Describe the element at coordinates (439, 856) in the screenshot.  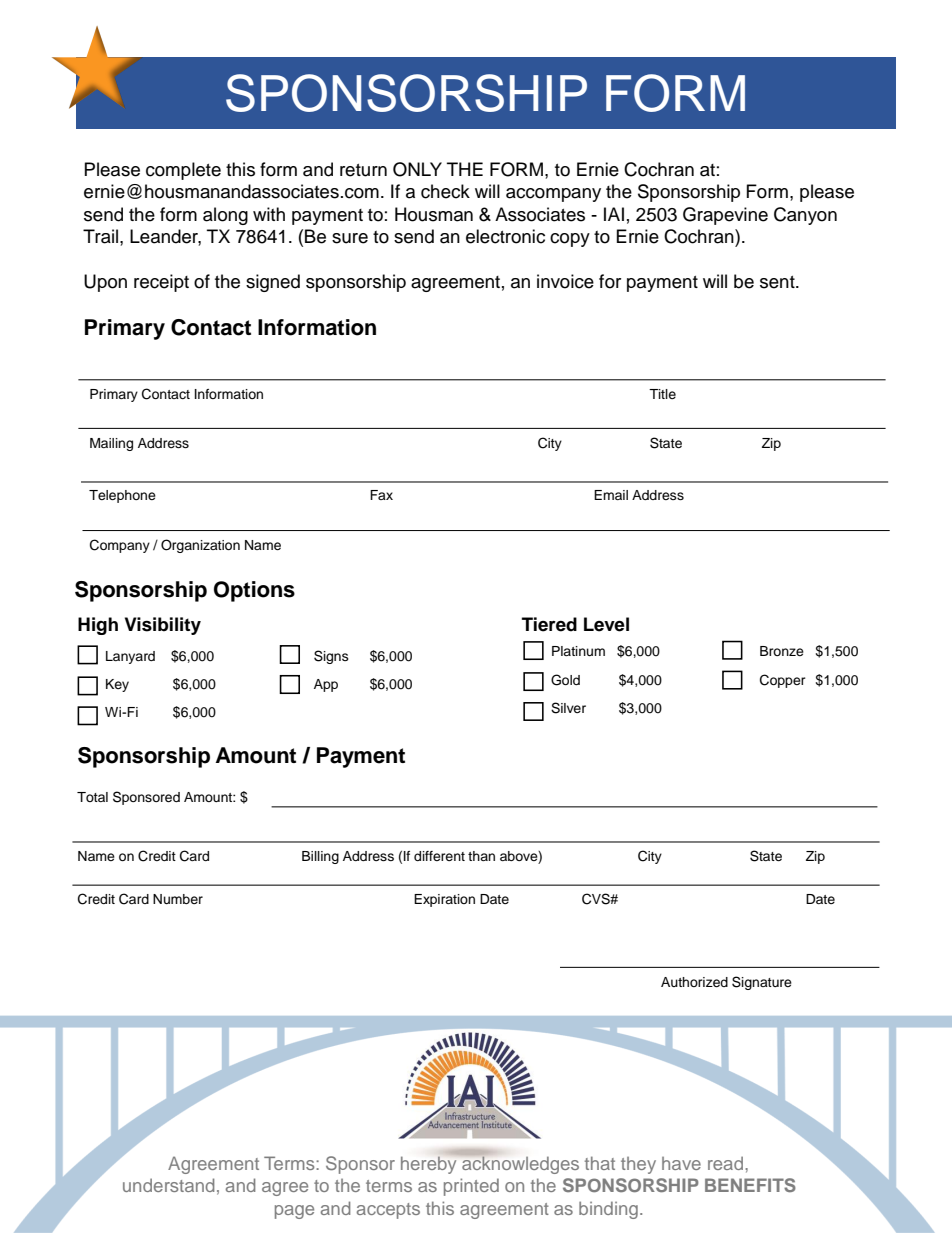
I see `different` at that location.
